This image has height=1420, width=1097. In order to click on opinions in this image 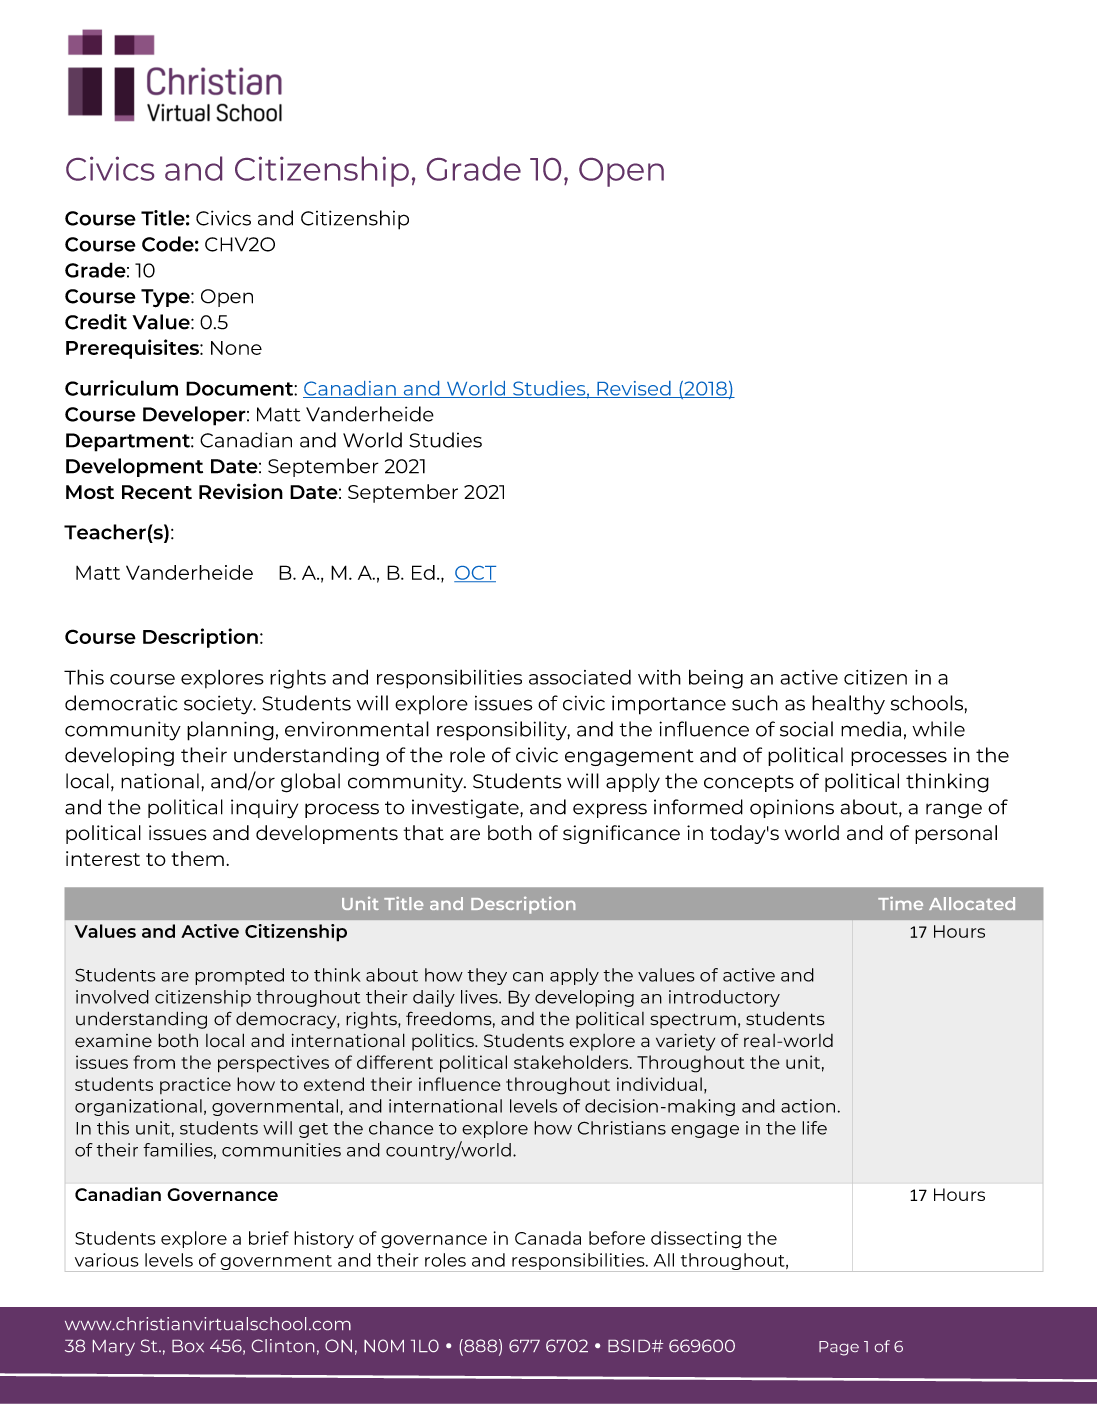, I will do `click(792, 808)`.
